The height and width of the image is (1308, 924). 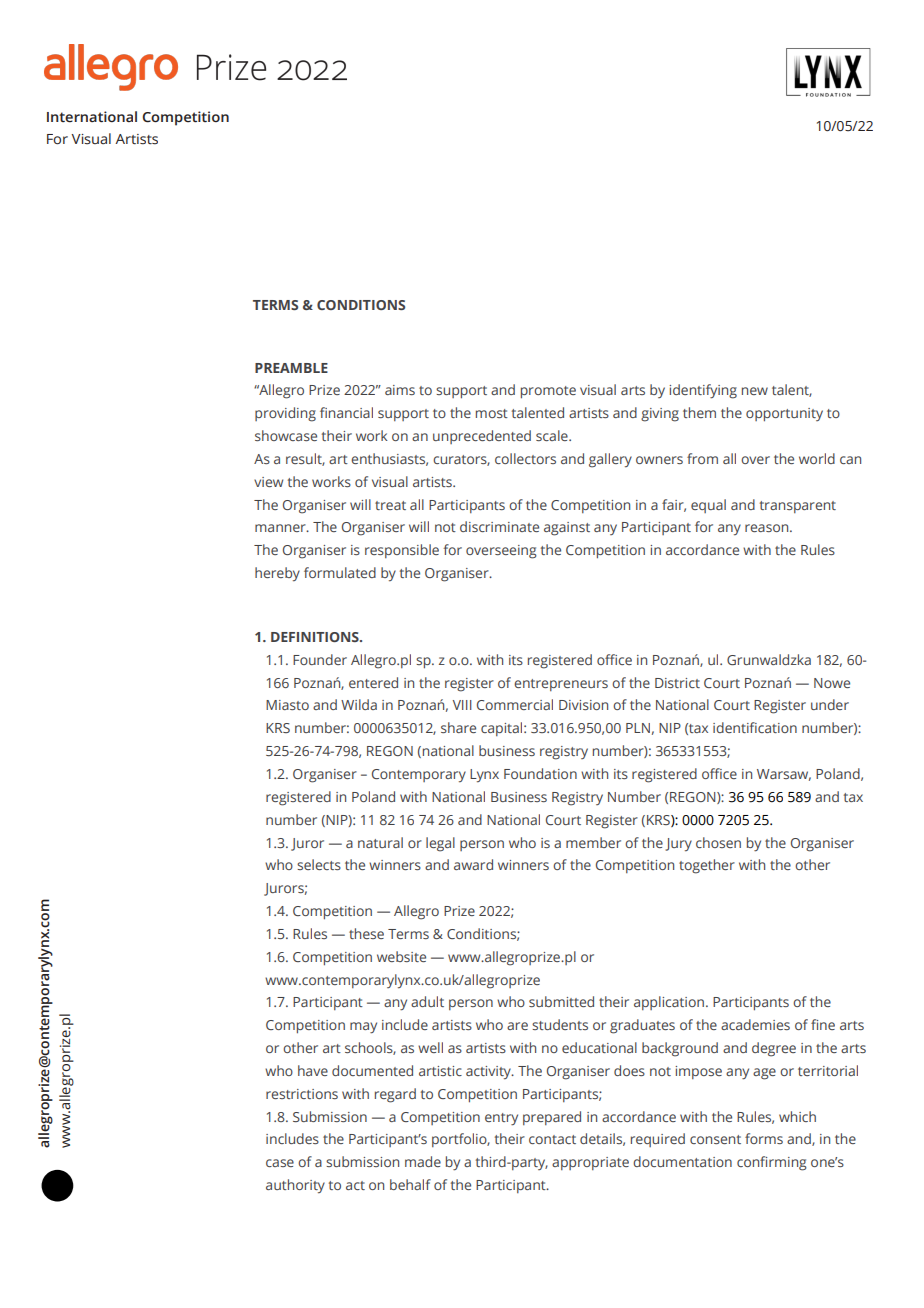 I want to click on selects, so click(x=319, y=864).
